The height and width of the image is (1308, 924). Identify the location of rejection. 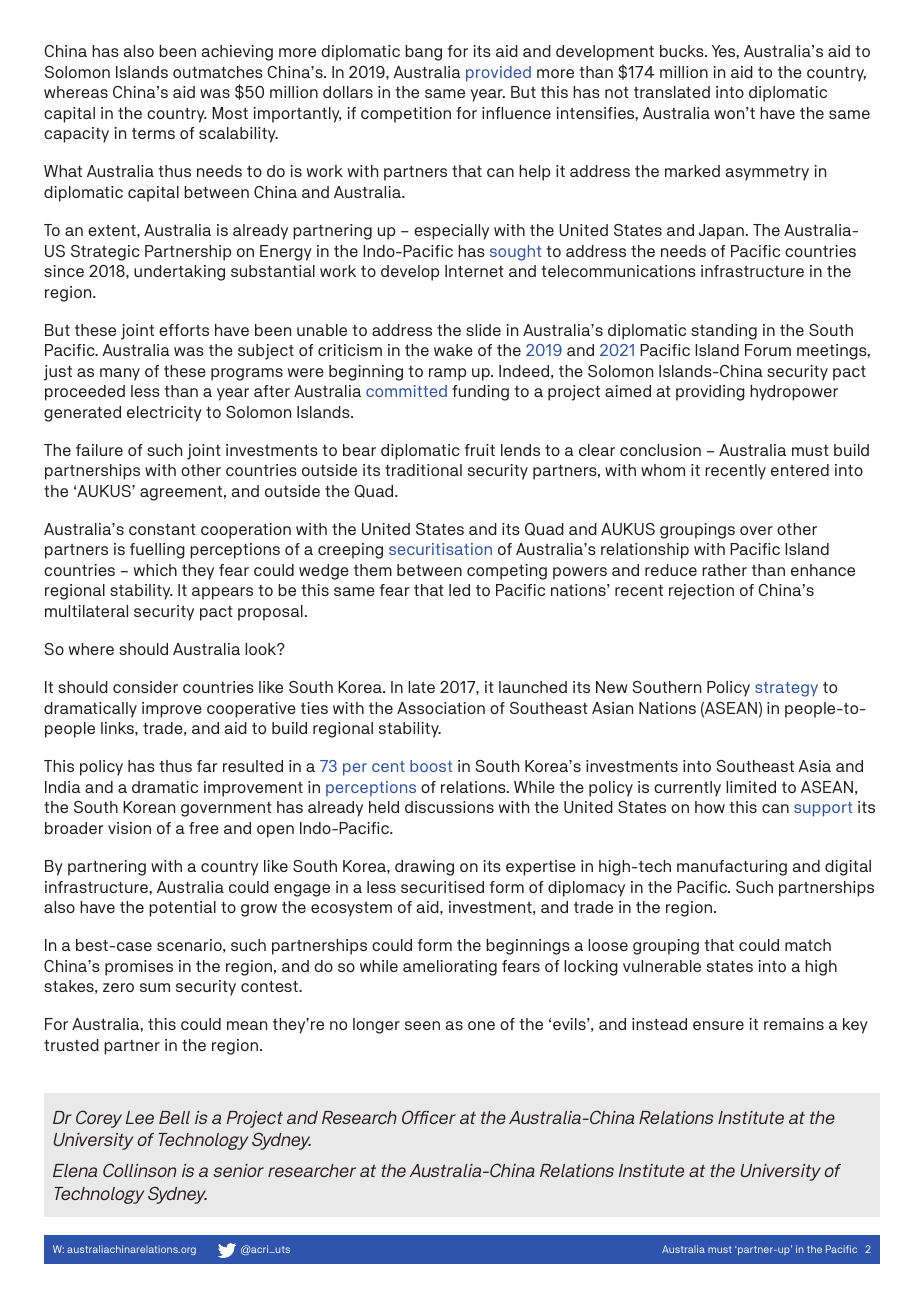
(701, 592).
